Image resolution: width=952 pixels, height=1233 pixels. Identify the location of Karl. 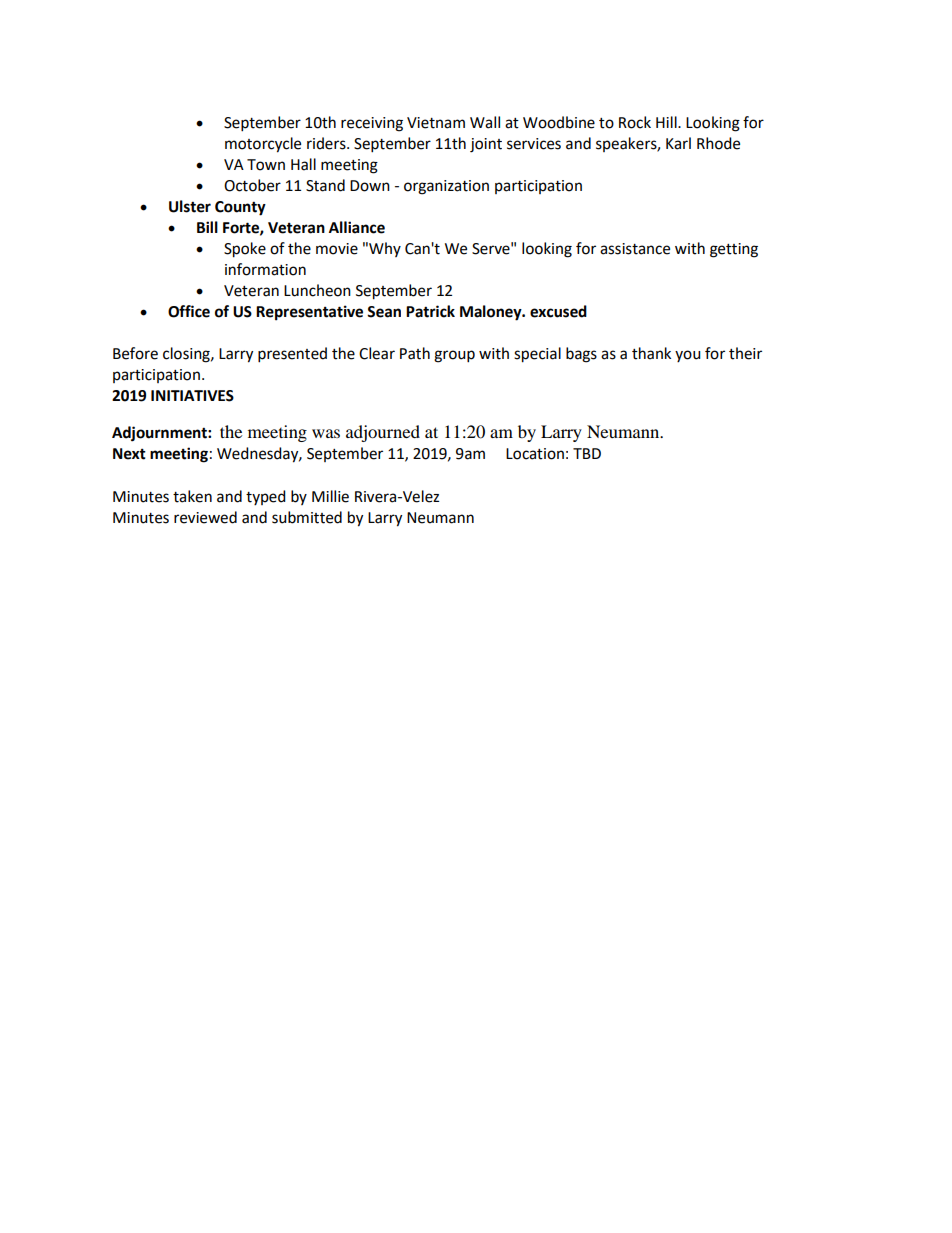
(678, 143).
